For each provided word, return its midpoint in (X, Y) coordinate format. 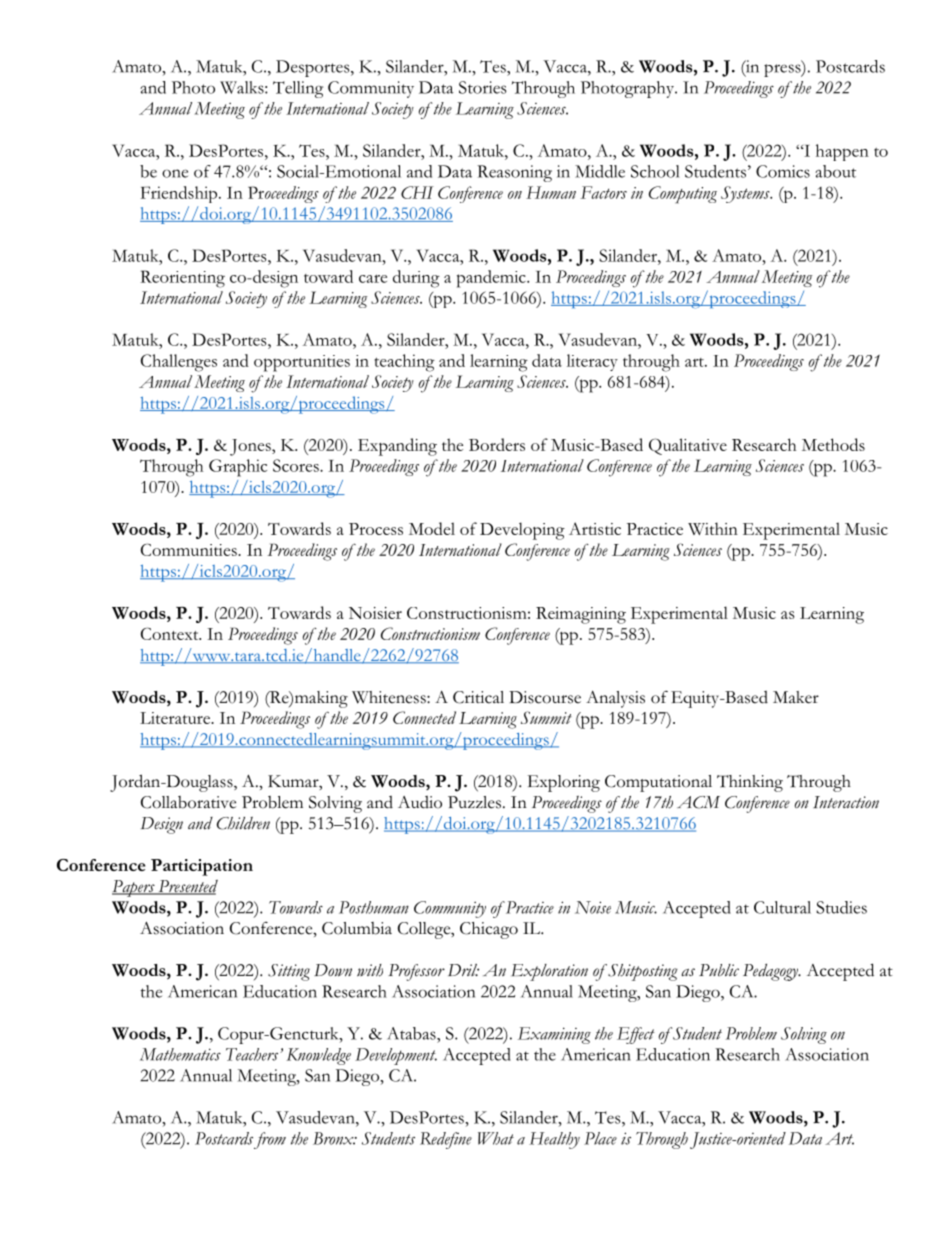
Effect (636, 1035)
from (270, 1140)
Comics (783, 171)
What (496, 1138)
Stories (483, 87)
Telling (298, 89)
